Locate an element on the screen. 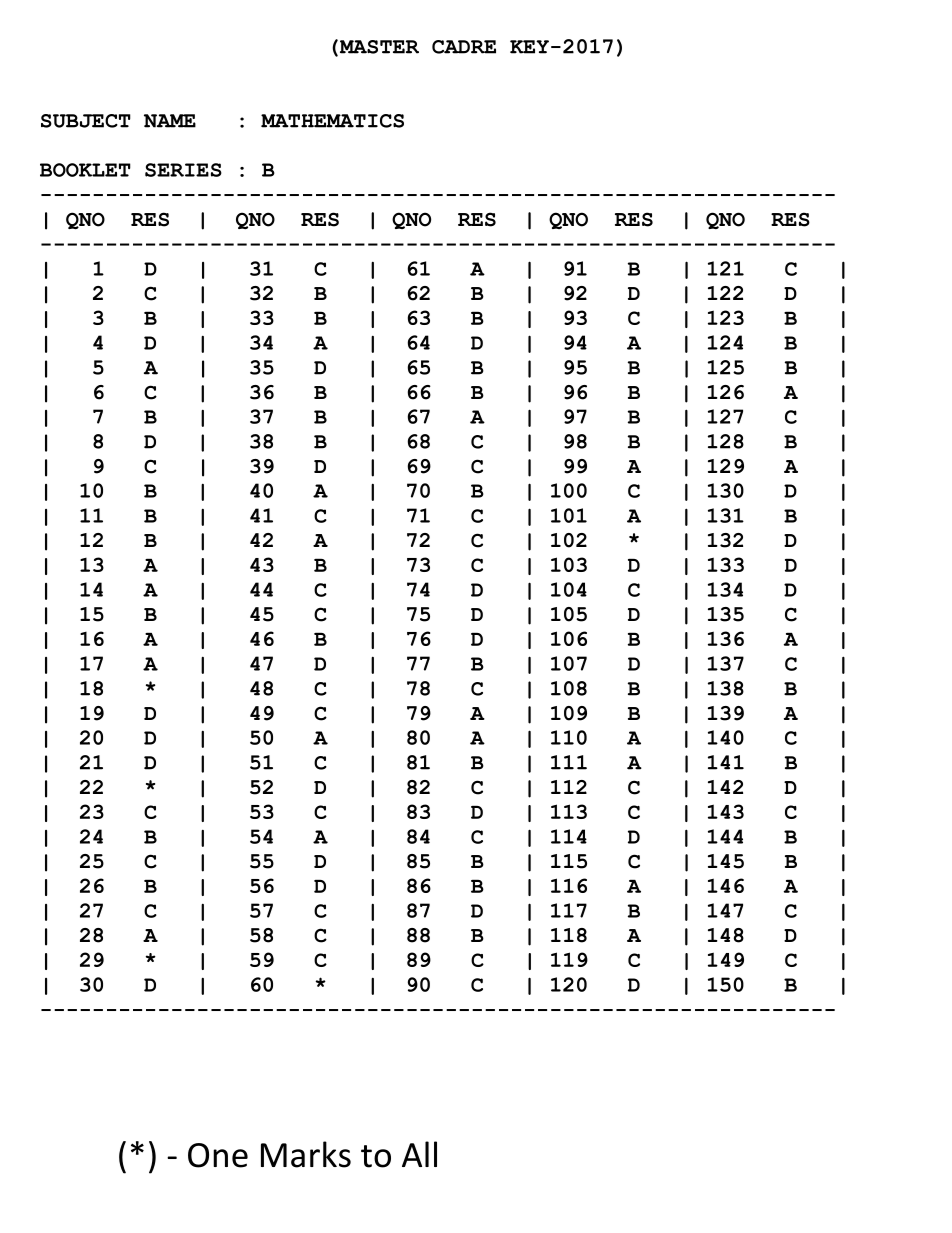 Image resolution: width=952 pixels, height=1233 pixels. CADRE is located at coordinates (464, 47).
